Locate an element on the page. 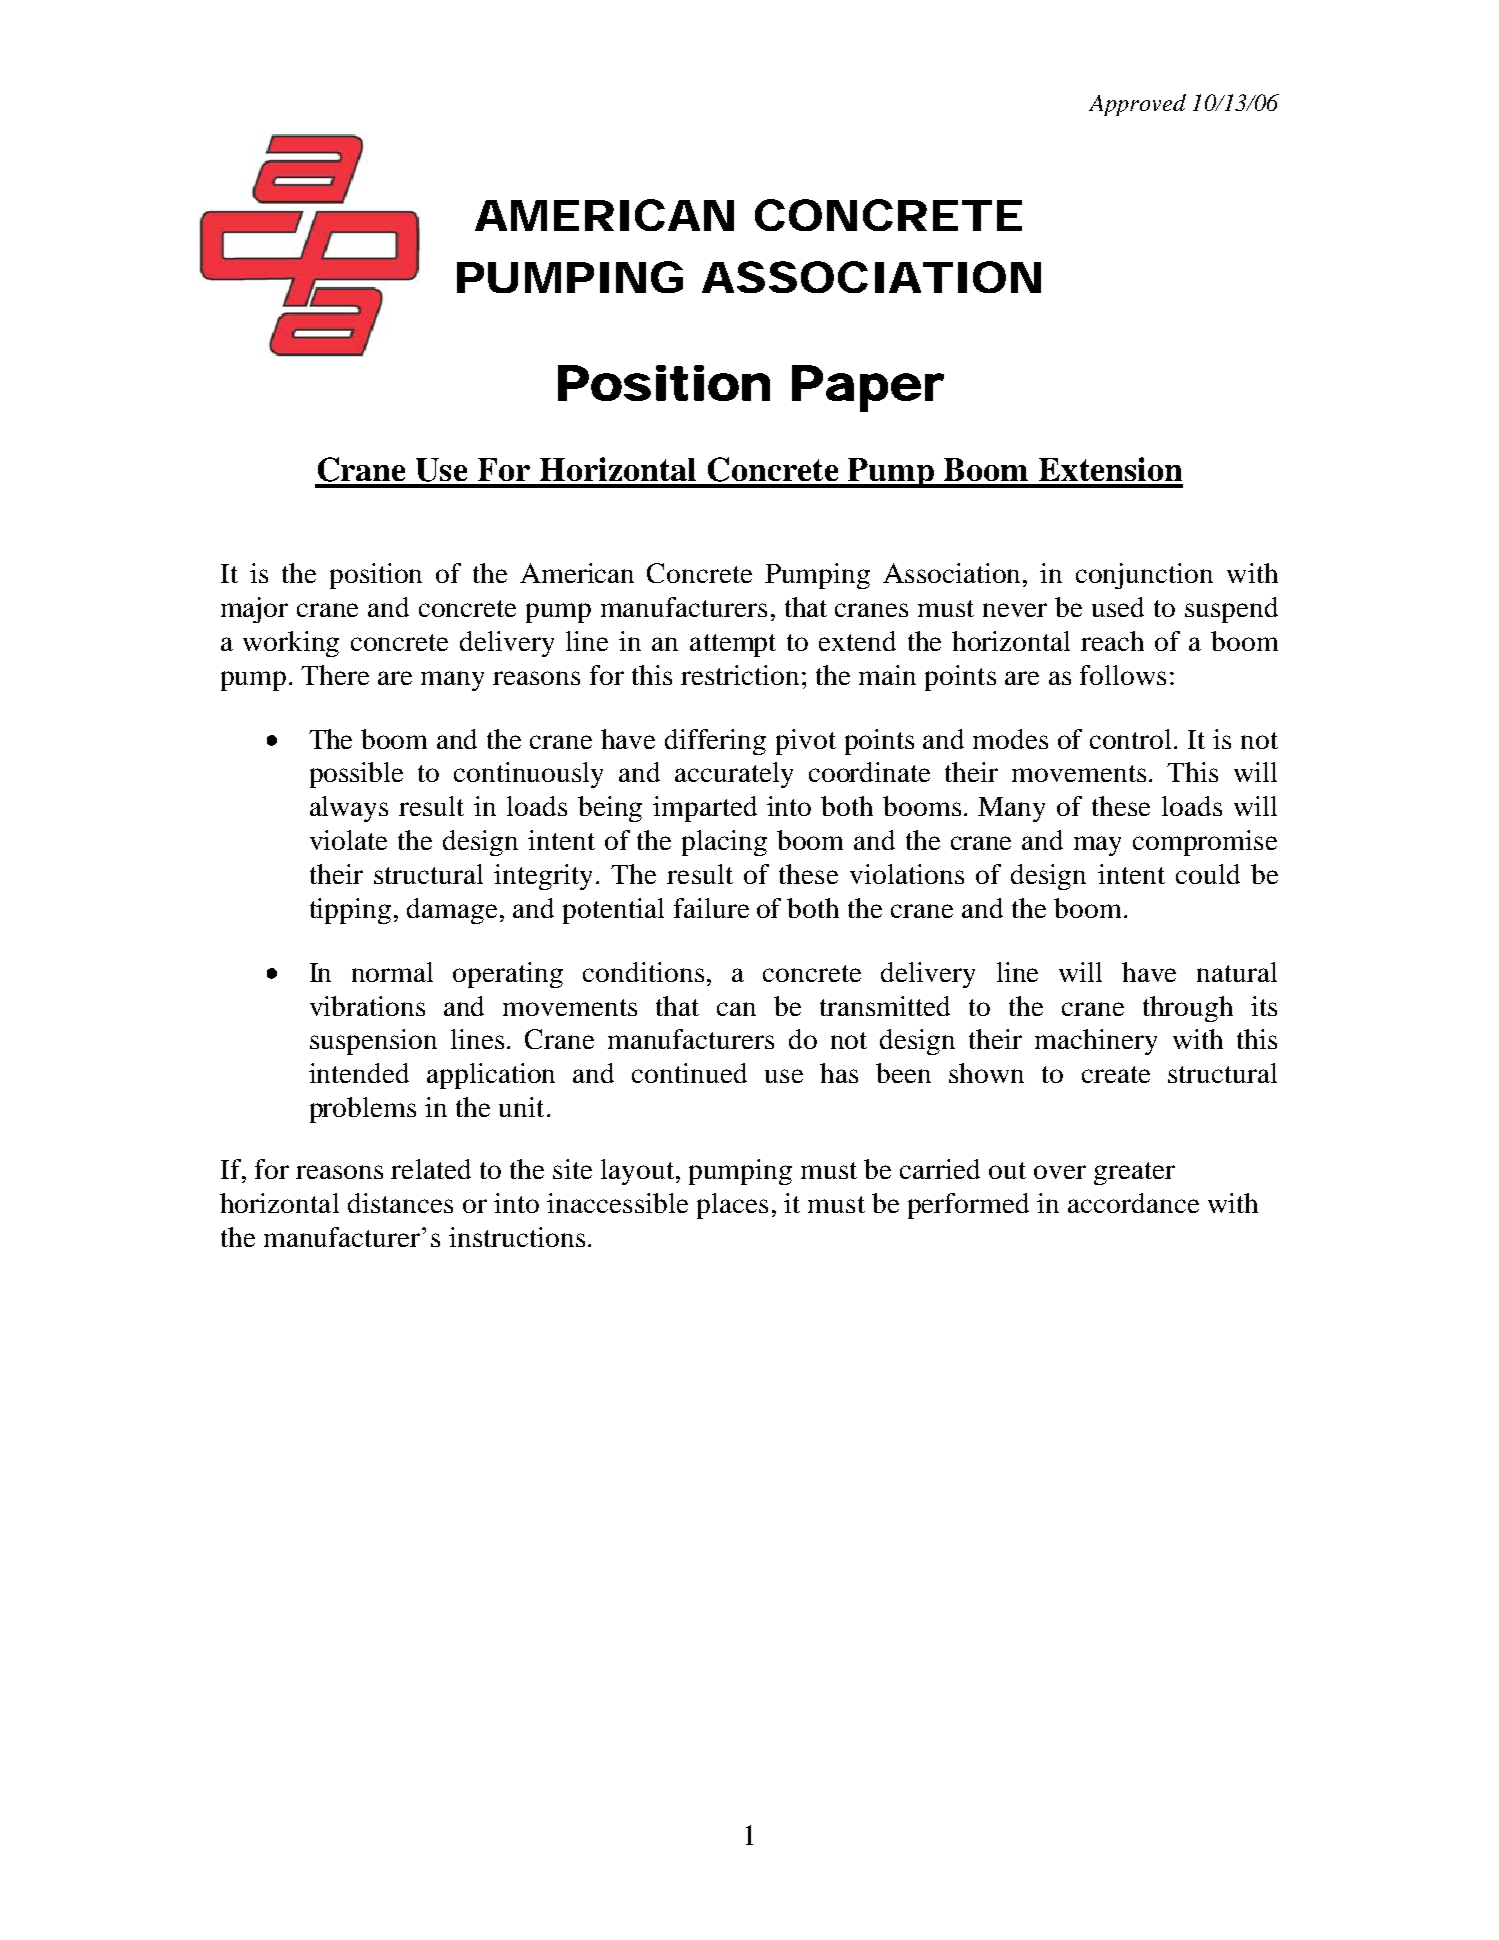  restriction is located at coordinates (740, 675).
